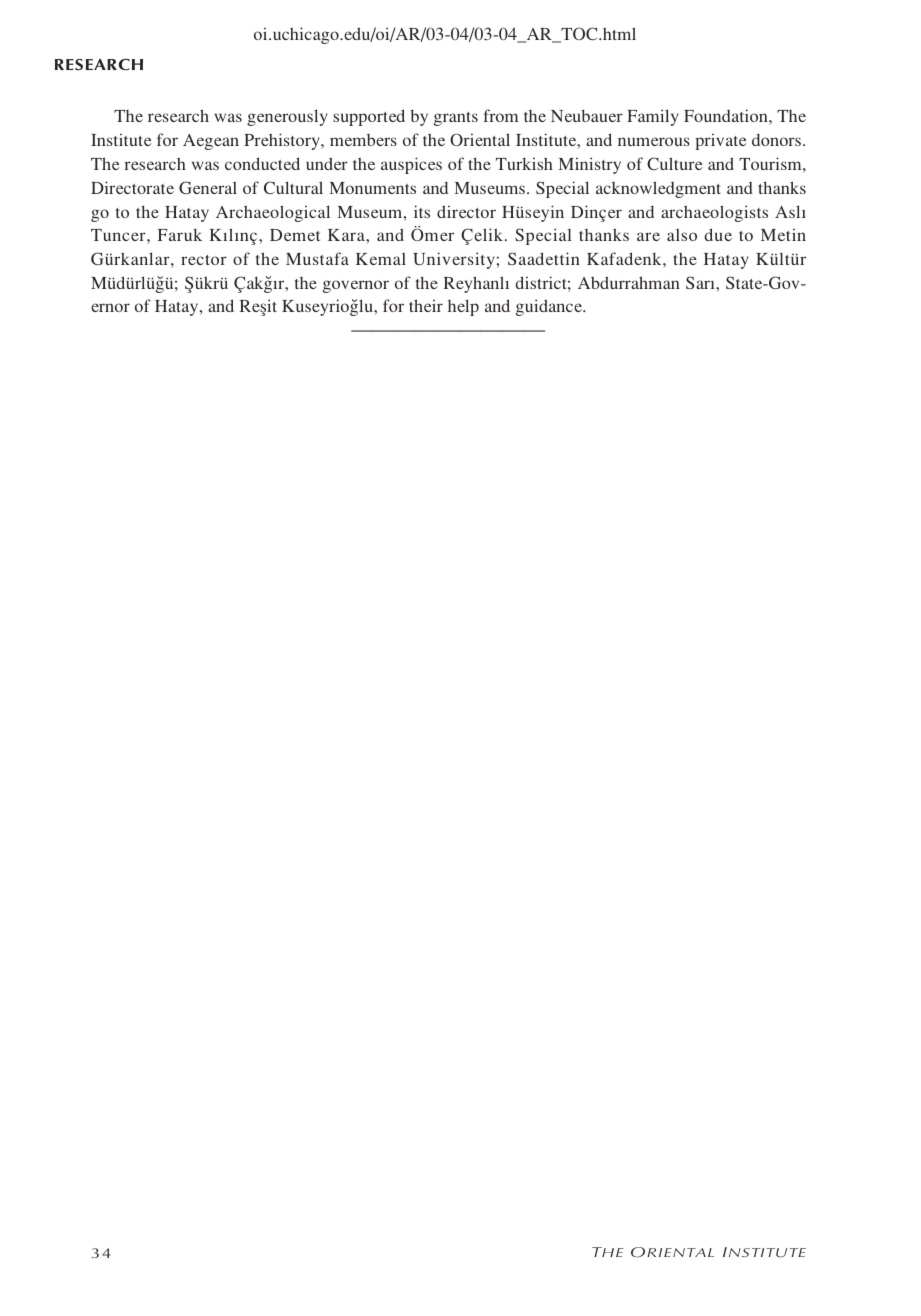 The image size is (921, 1316). What do you see at coordinates (426, 305) in the page?
I see `their` at bounding box center [426, 305].
